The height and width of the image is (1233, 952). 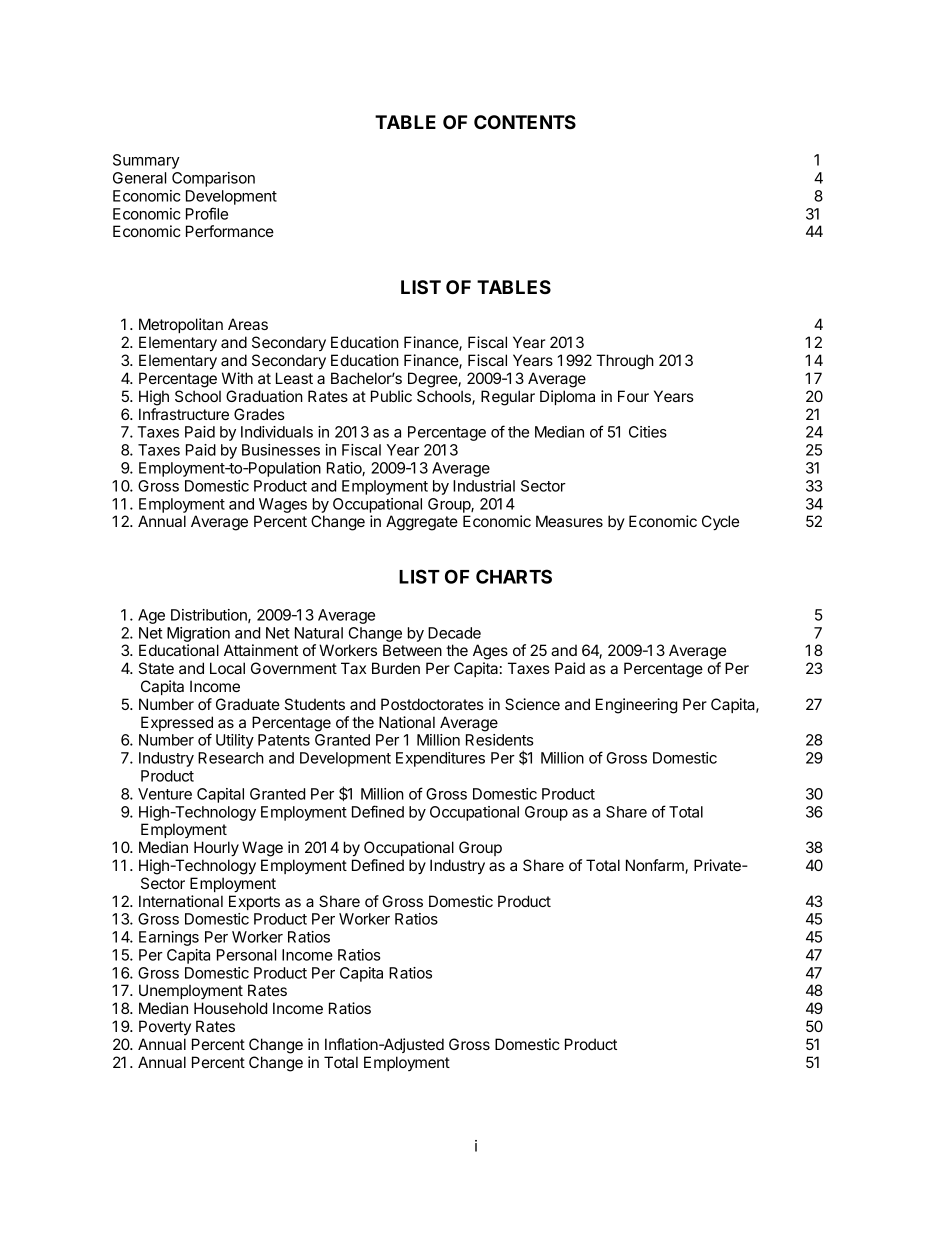 I want to click on CONTENTS, so click(x=525, y=122).
